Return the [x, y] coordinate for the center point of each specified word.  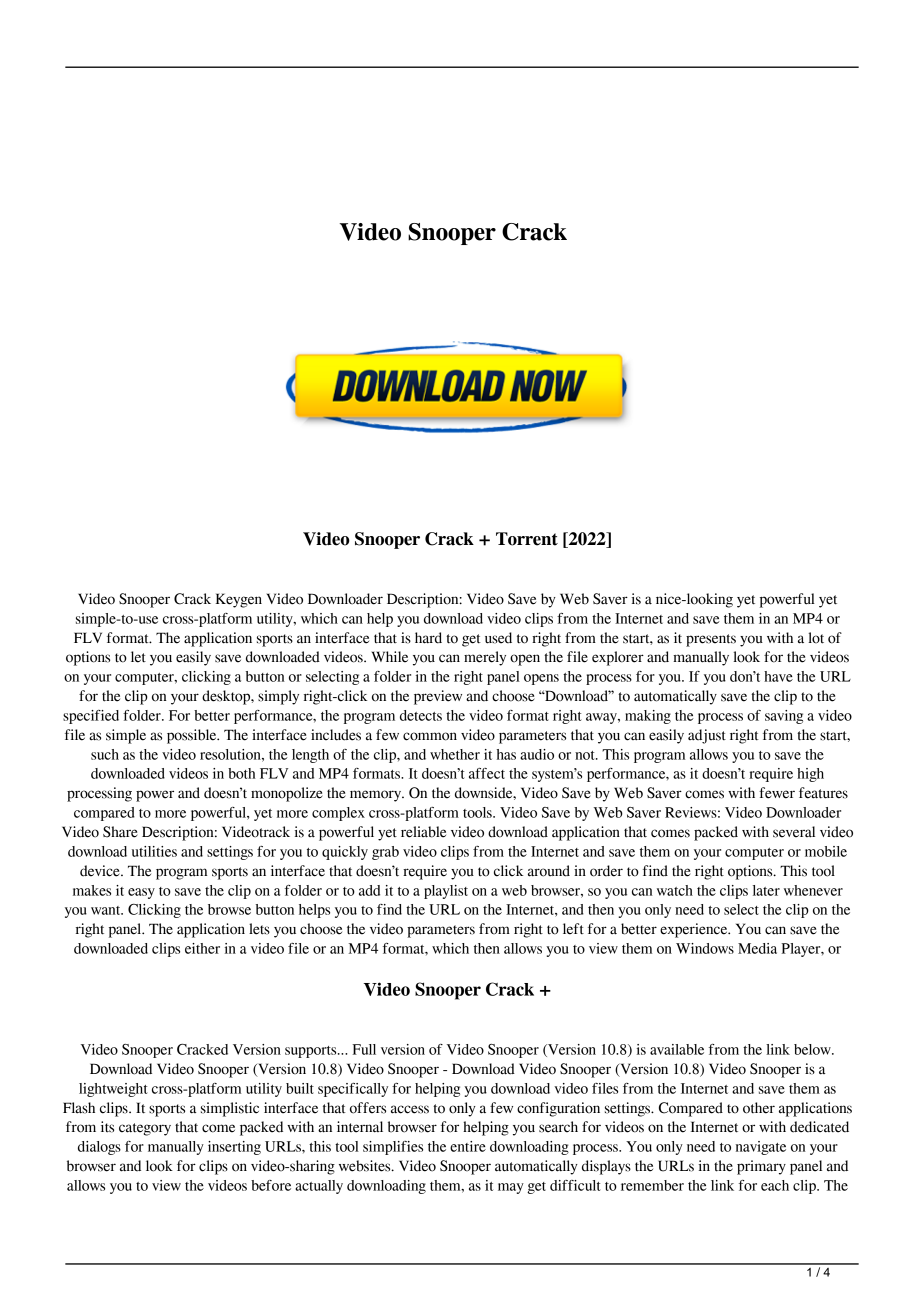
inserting [234, 1148]
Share [120, 832]
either [202, 948]
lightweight [113, 1090]
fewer [777, 793]
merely [485, 658]
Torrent [527, 539]
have [778, 676]
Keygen [239, 600]
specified [91, 717]
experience [695, 930]
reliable [423, 832]
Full [364, 1049]
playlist [446, 892]
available [677, 1049]
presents [711, 640]
